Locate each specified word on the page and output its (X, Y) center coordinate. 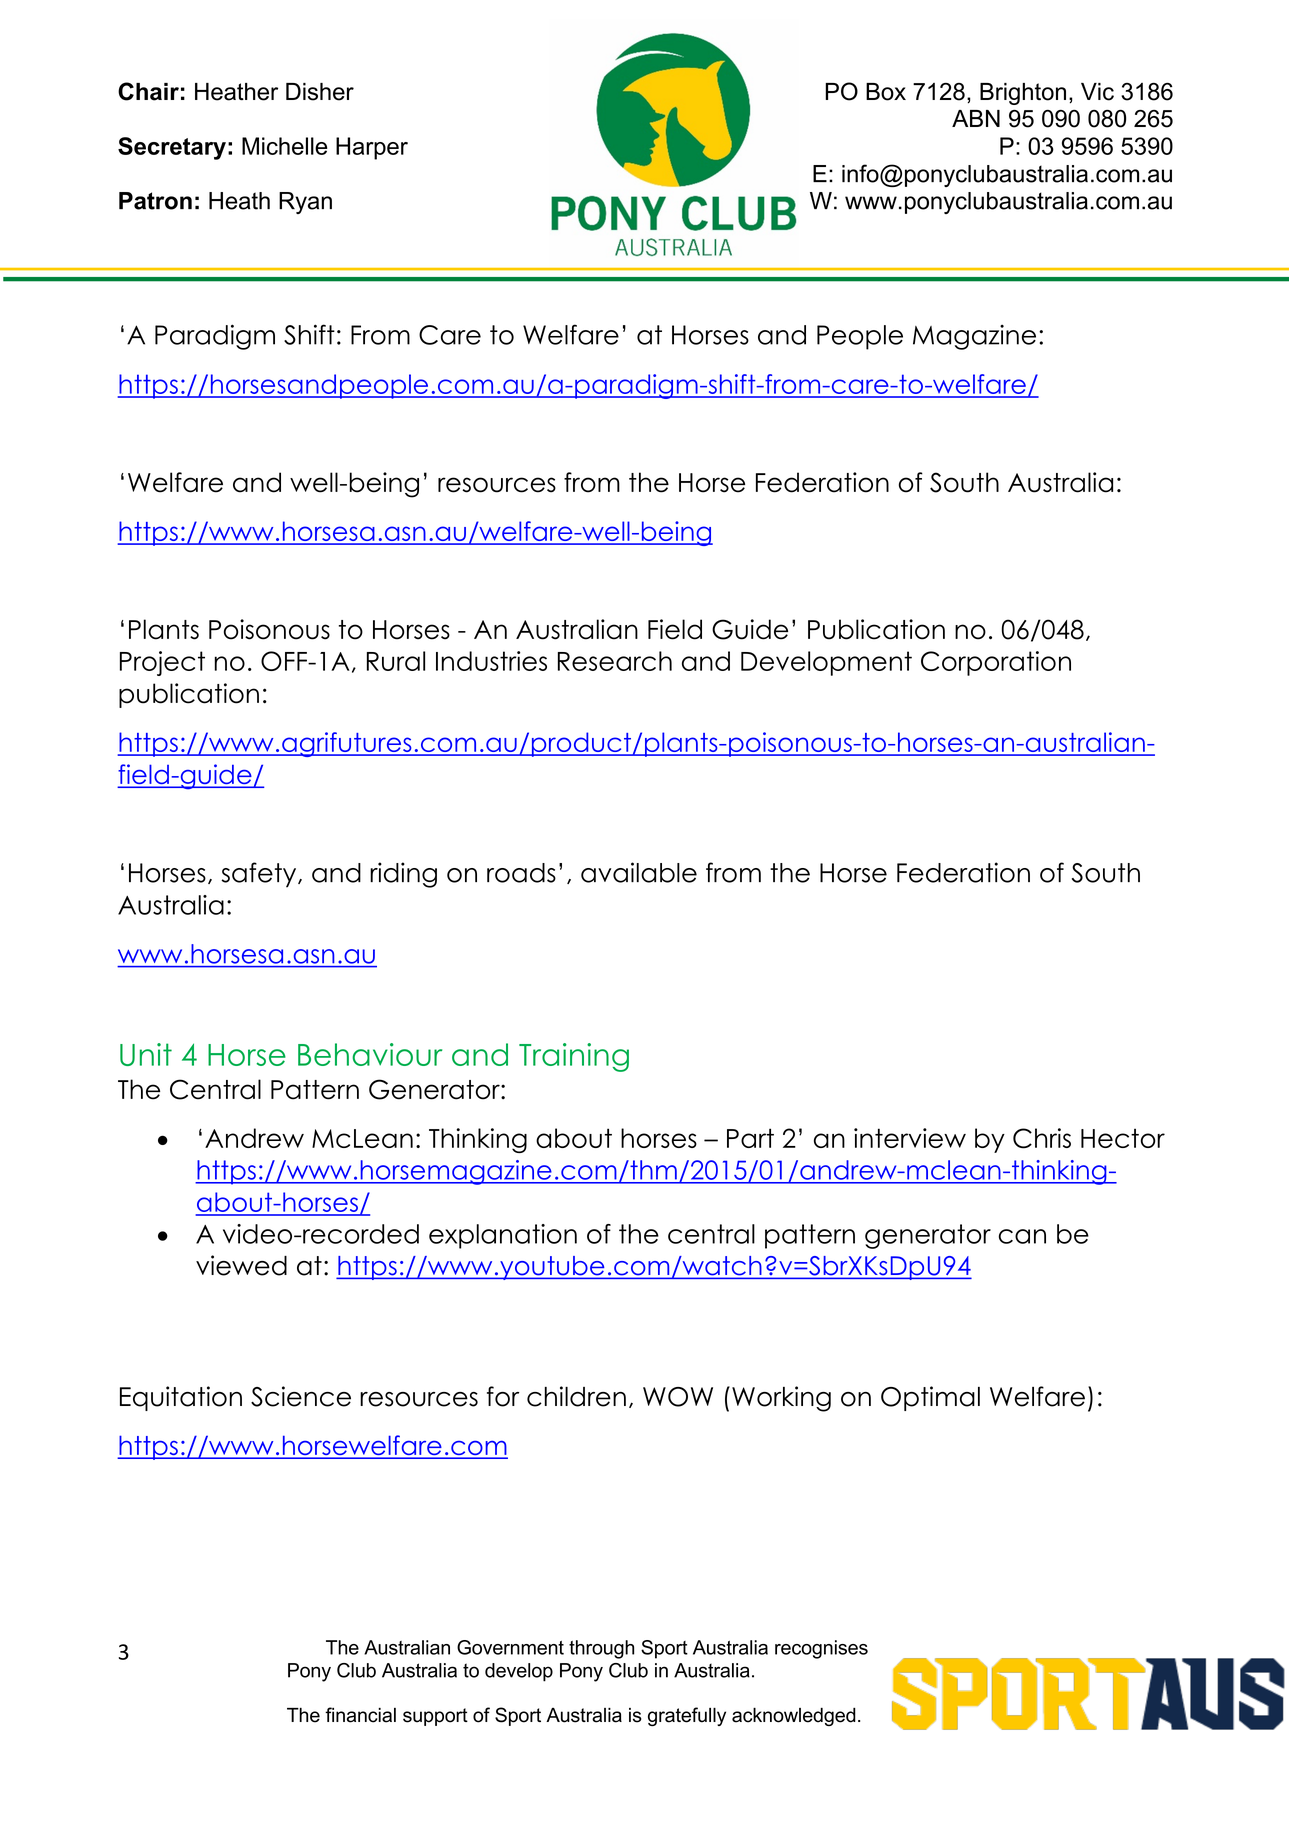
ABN (976, 118)
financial (360, 1715)
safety (260, 875)
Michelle (284, 146)
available (639, 872)
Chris (1042, 1138)
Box (886, 92)
